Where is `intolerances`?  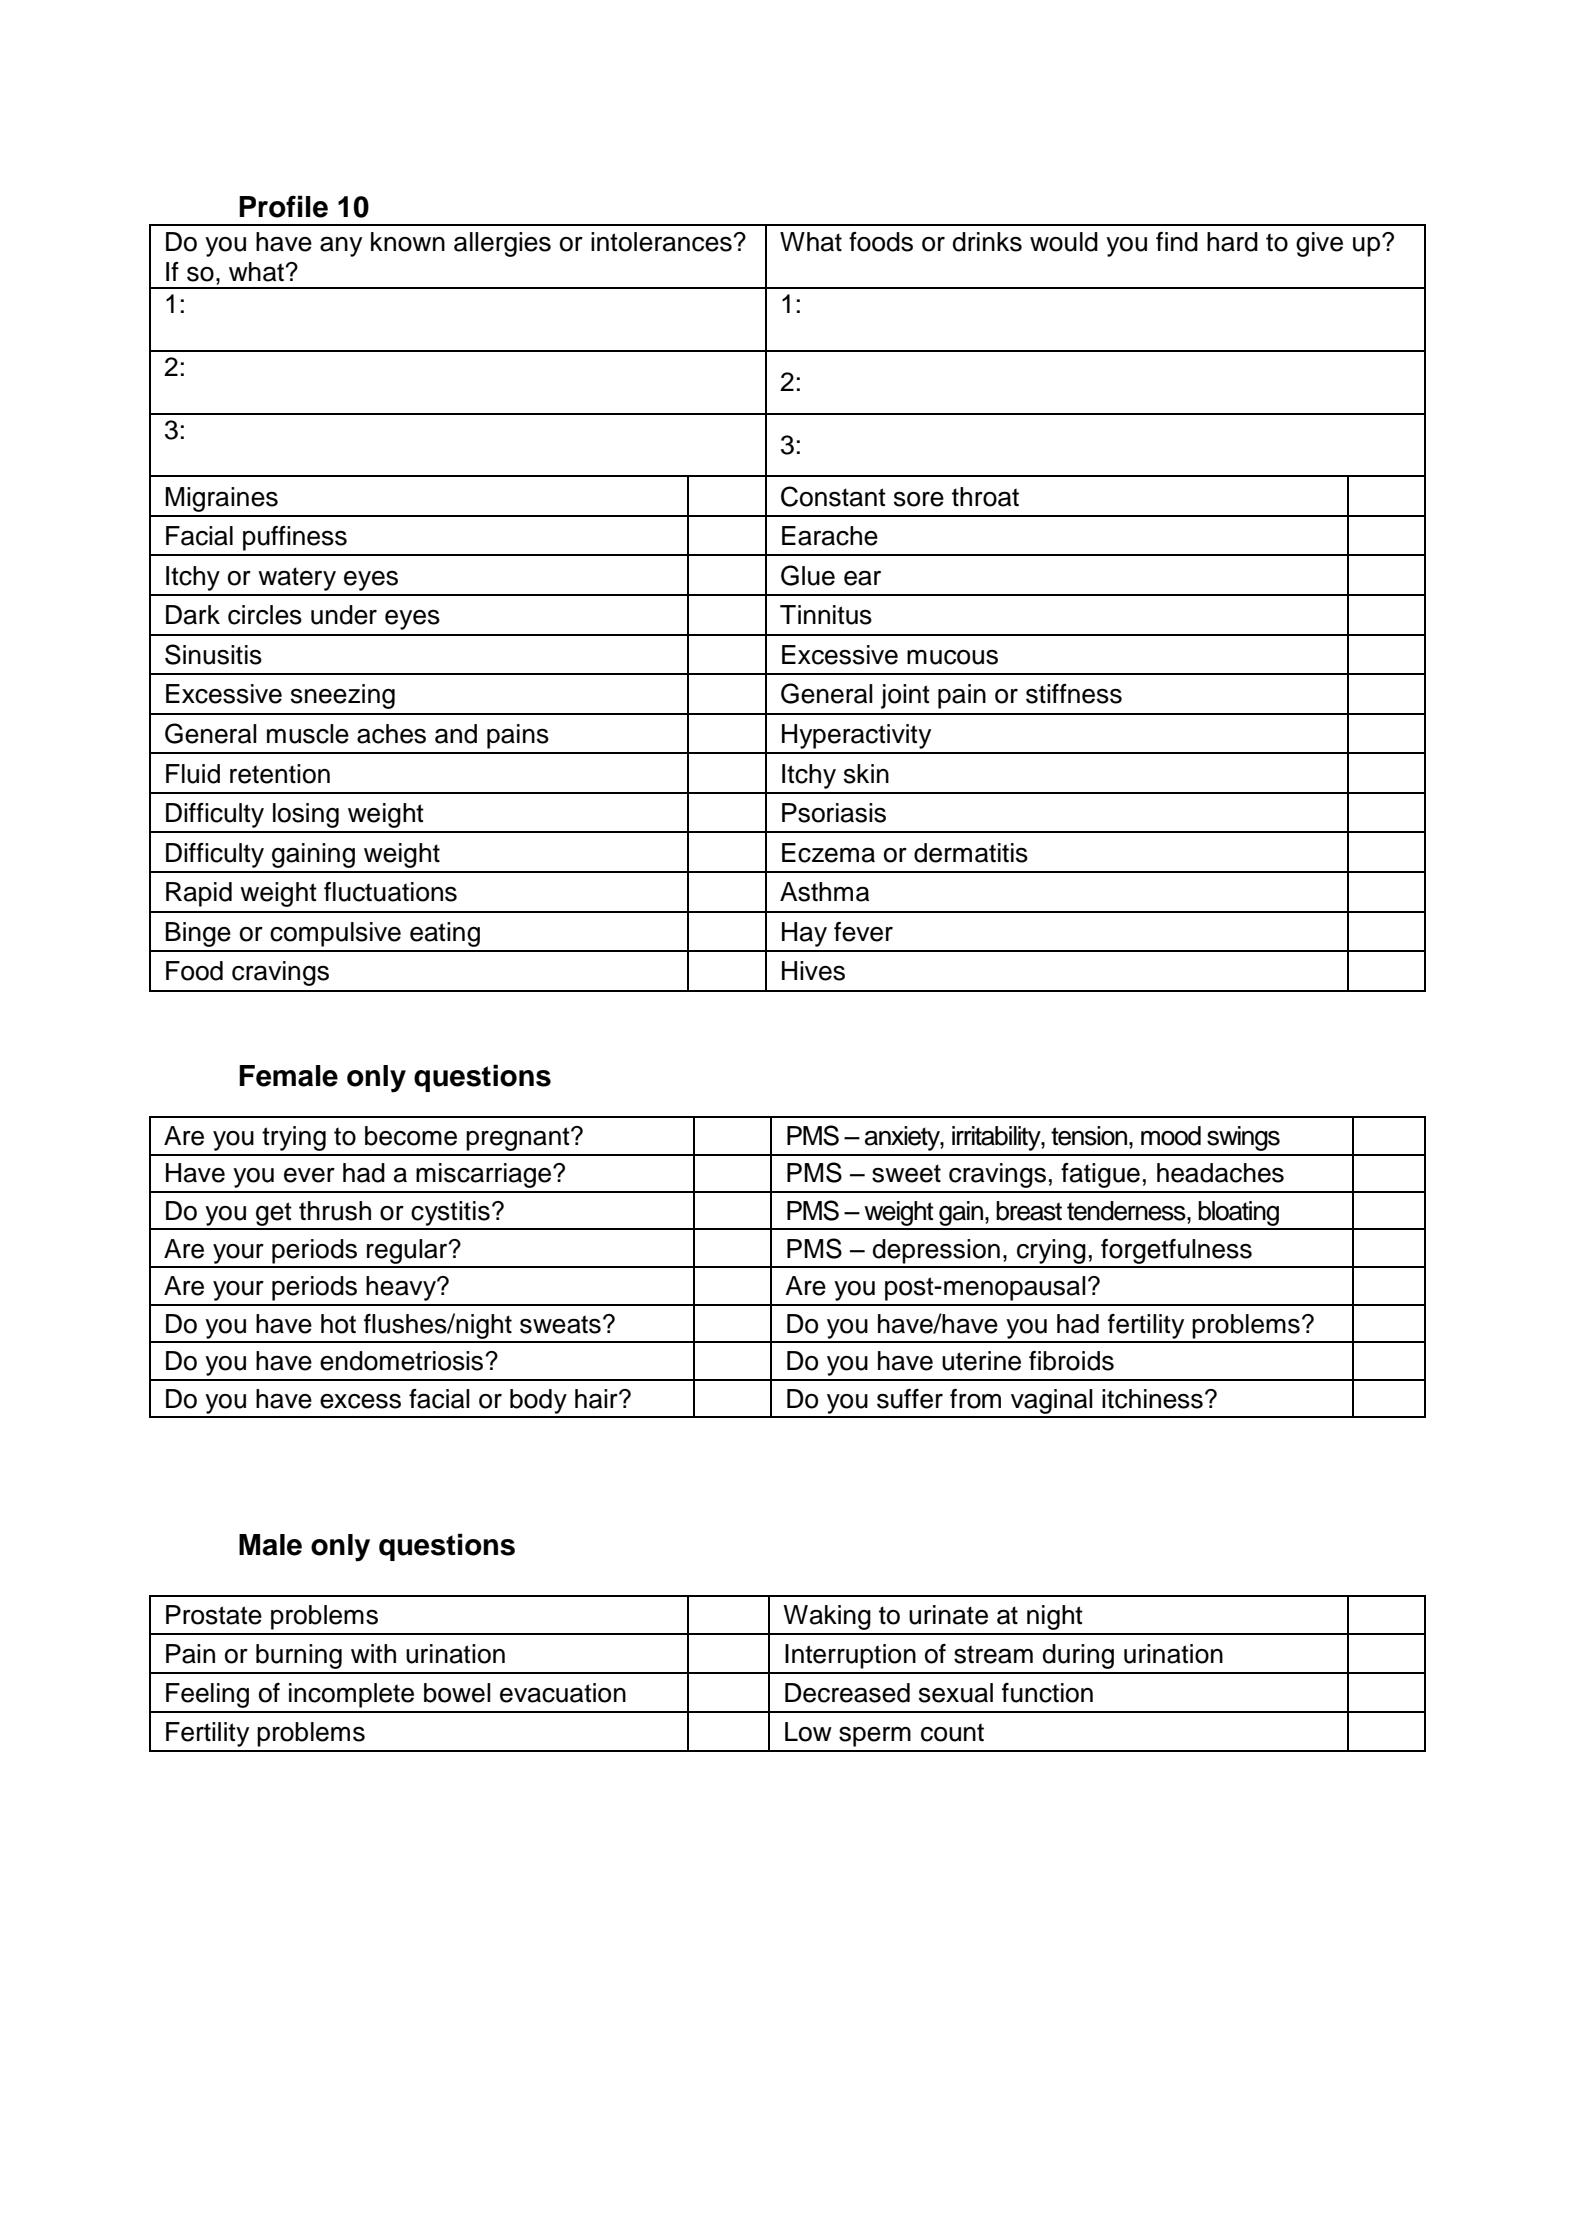 intolerances is located at coordinates (662, 242).
